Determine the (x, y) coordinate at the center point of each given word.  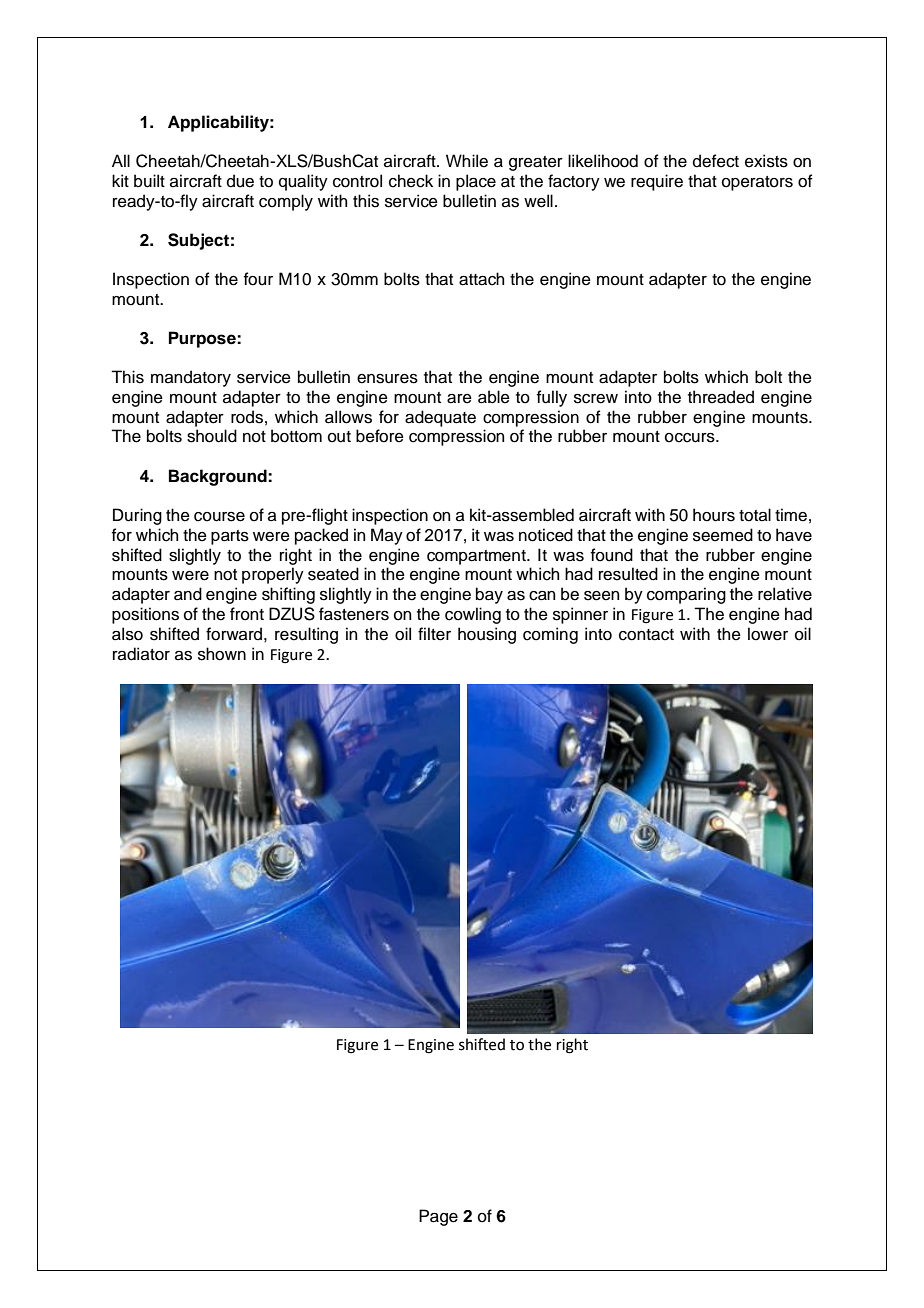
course (219, 517)
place (476, 182)
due (240, 181)
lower (768, 634)
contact (646, 635)
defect (716, 161)
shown (222, 654)
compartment (477, 557)
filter (434, 634)
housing (487, 635)
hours (714, 515)
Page (438, 1217)
